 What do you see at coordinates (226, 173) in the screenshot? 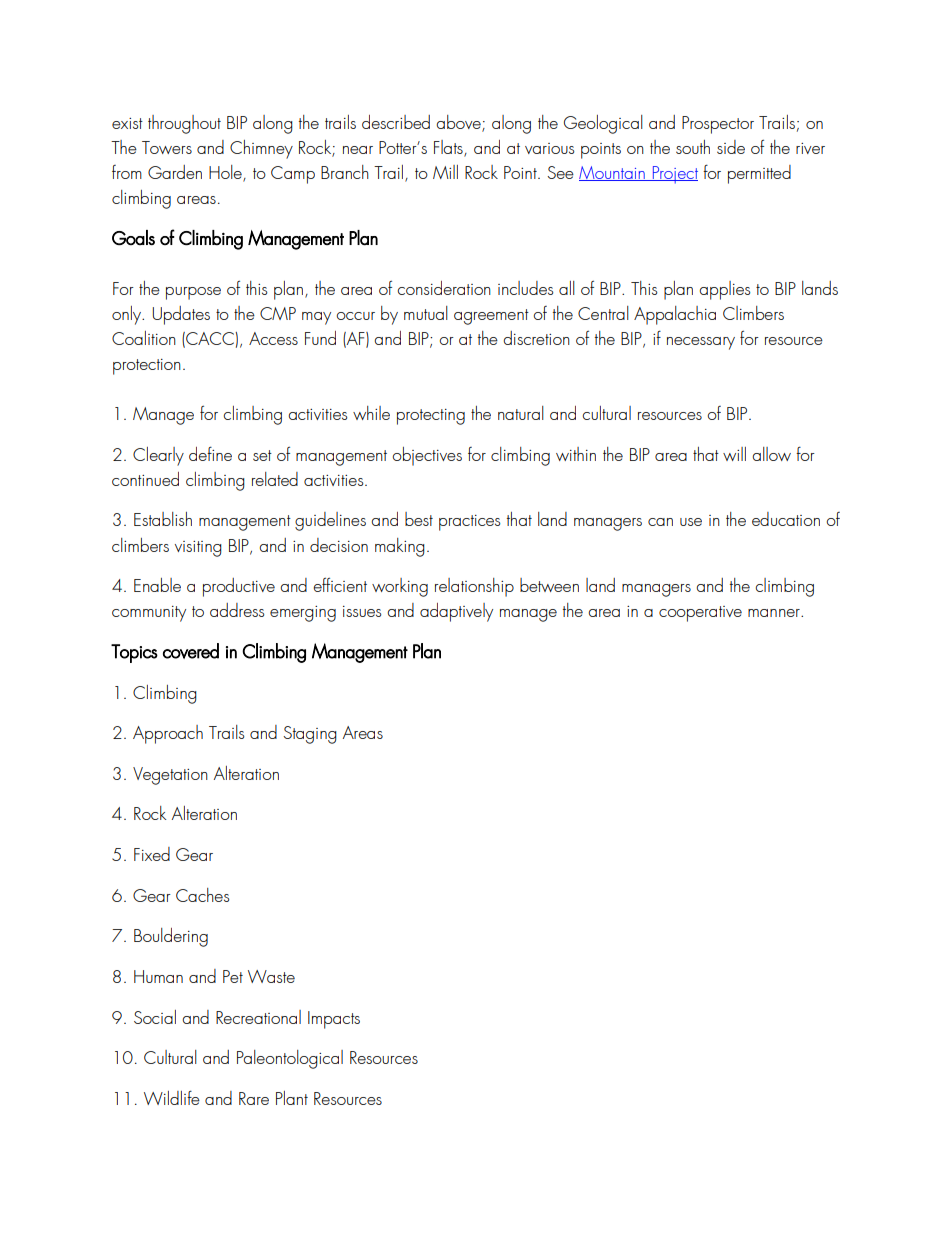
I see `Hole` at bounding box center [226, 173].
